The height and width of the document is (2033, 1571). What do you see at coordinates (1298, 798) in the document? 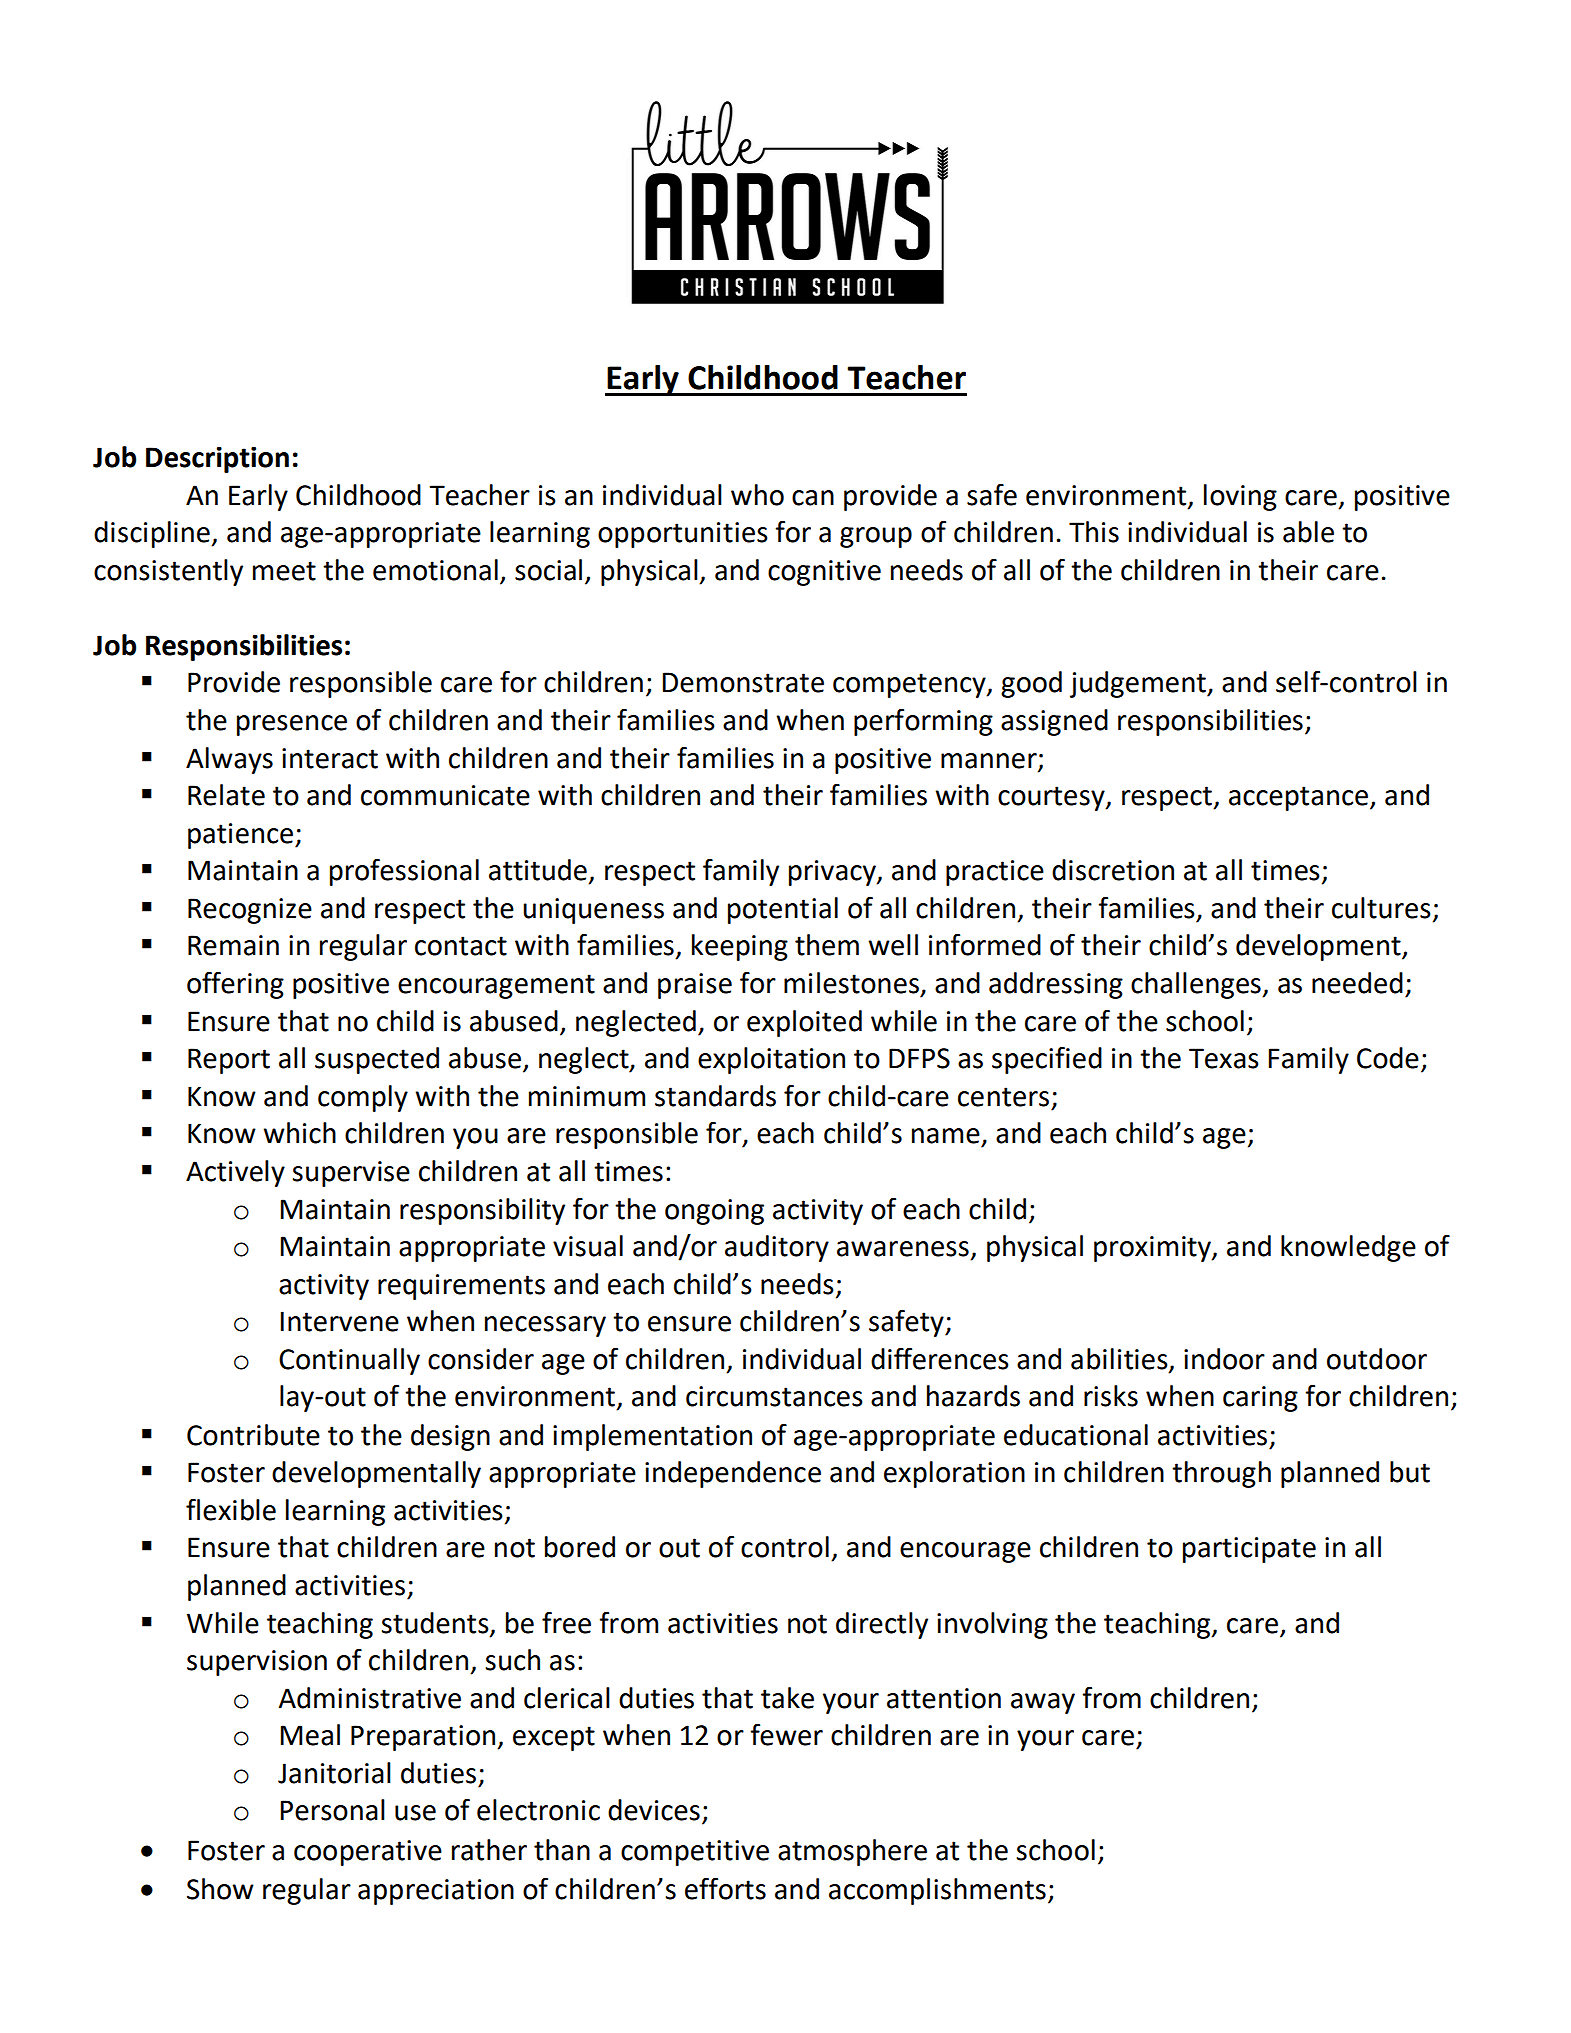
I see `acceptance` at bounding box center [1298, 798].
